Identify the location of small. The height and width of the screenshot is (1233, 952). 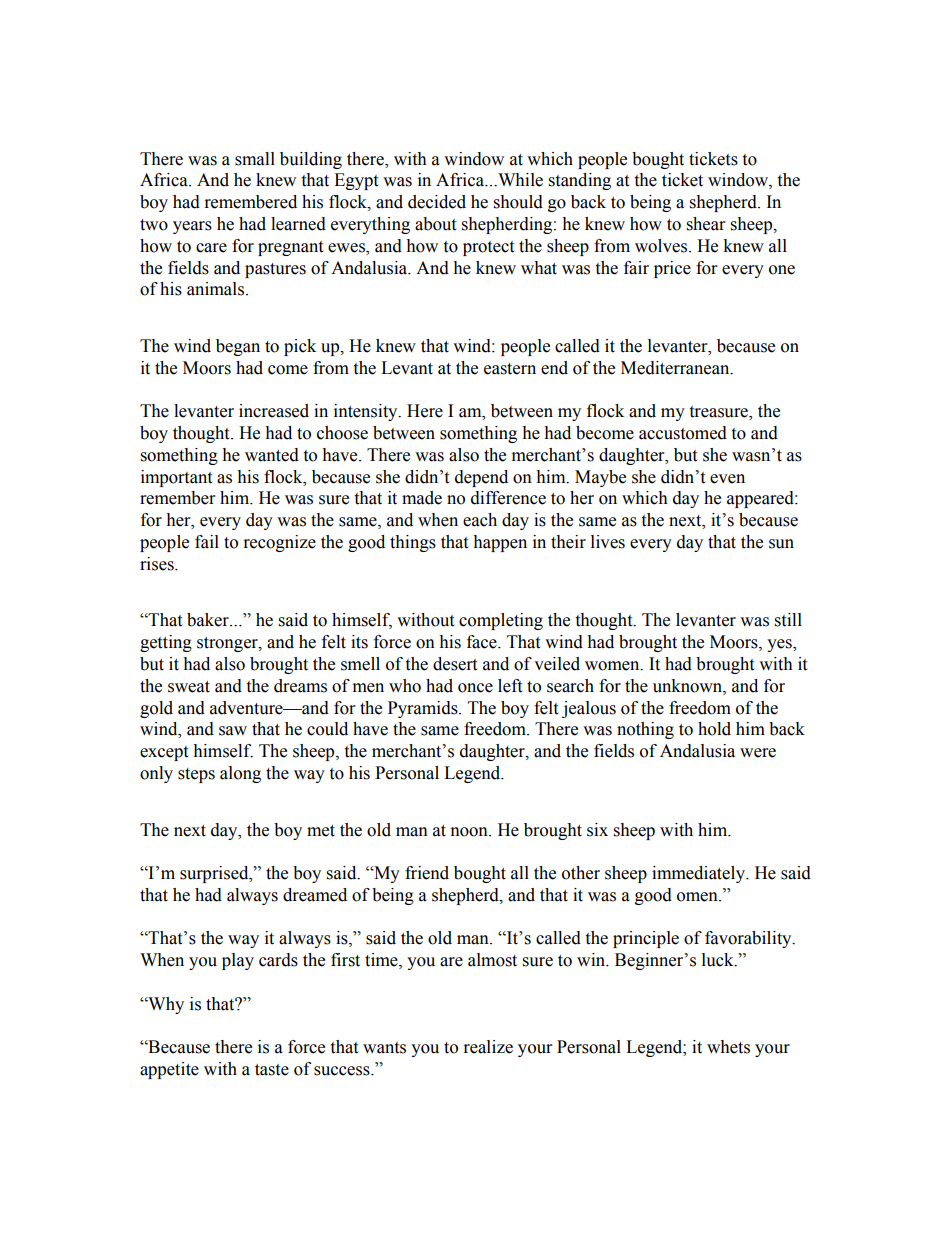
(255, 159).
